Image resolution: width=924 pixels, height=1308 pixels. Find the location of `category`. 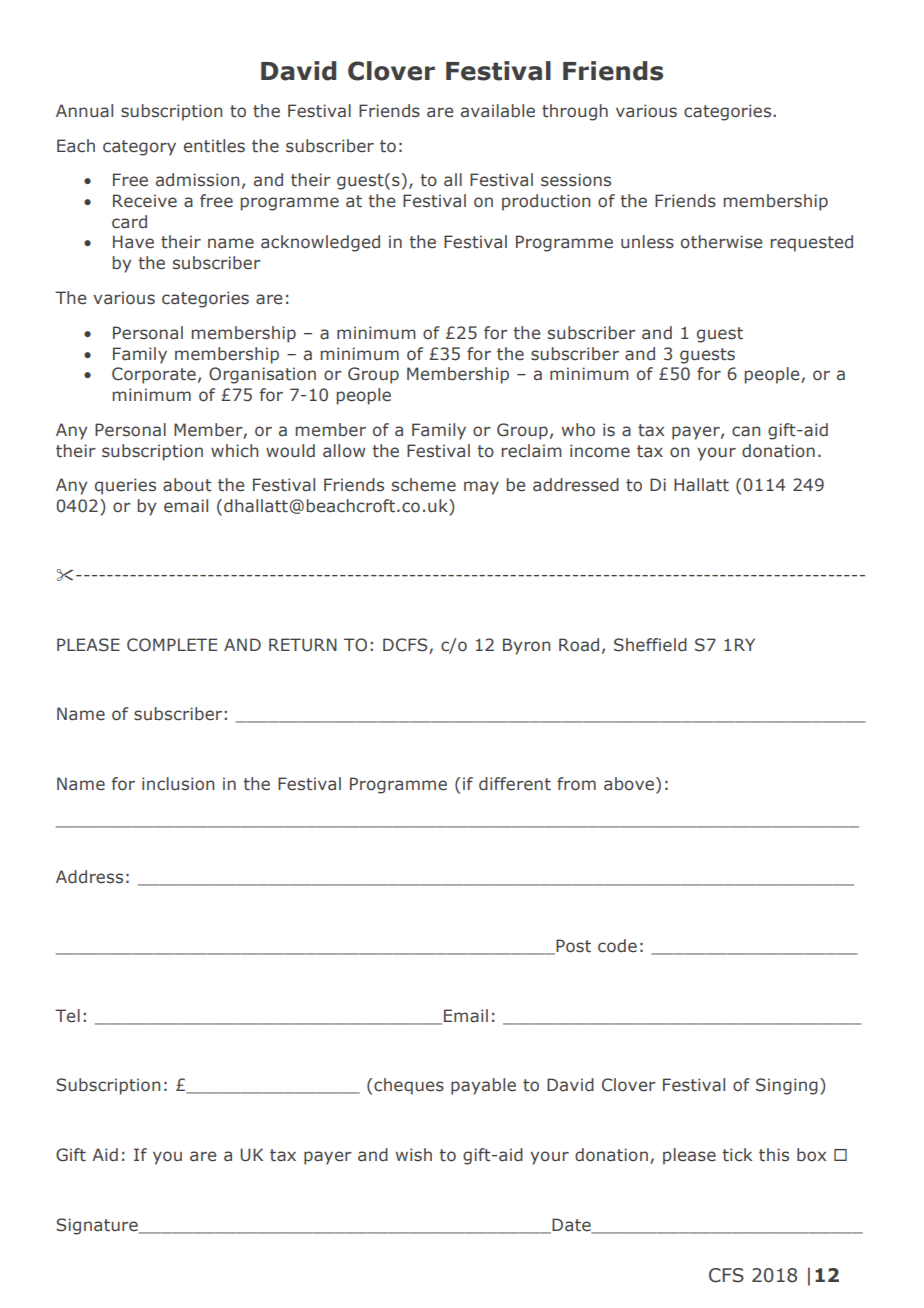

category is located at coordinates (139, 148).
